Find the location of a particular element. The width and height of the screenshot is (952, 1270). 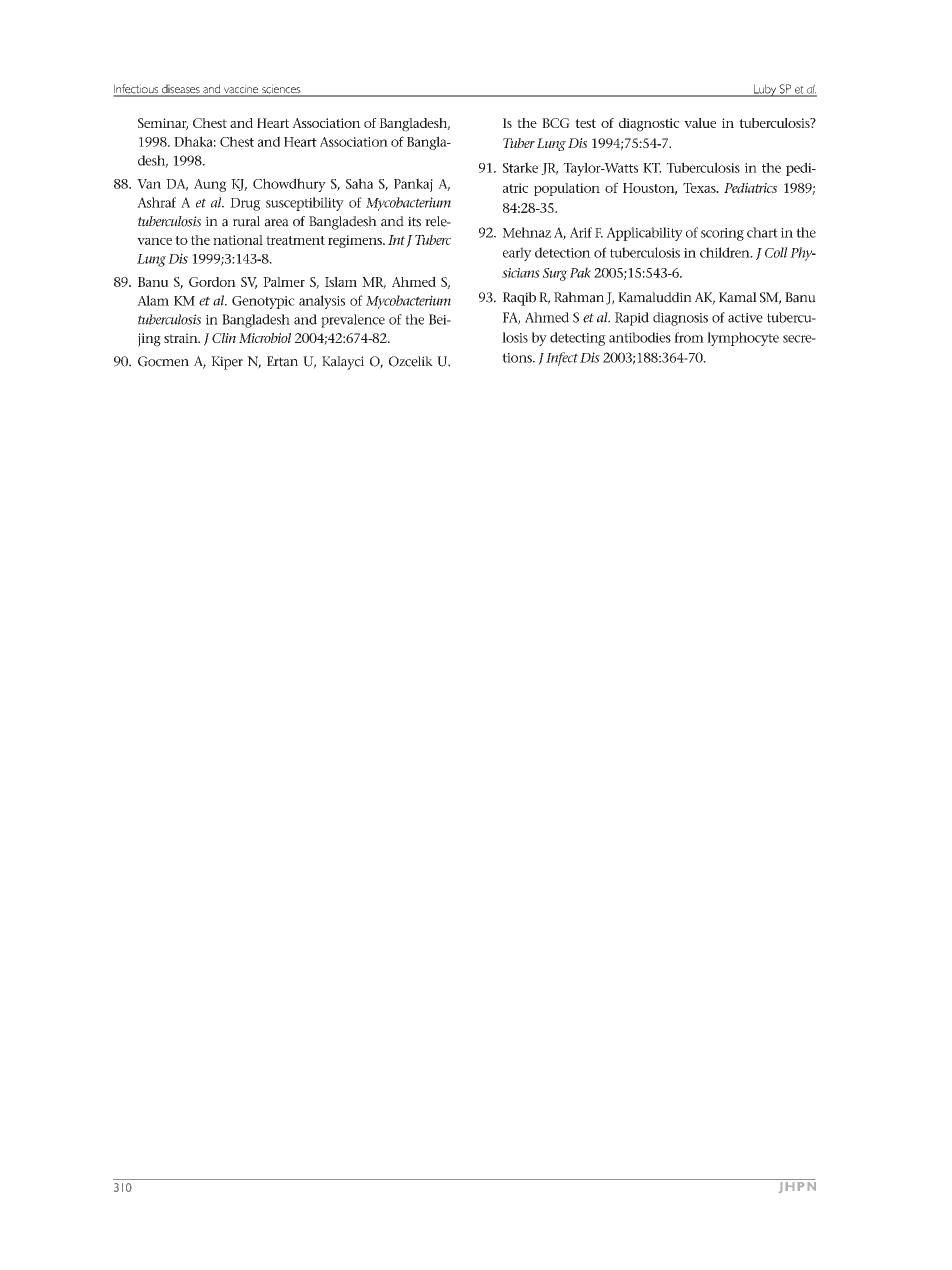

Clin is located at coordinates (224, 338).
